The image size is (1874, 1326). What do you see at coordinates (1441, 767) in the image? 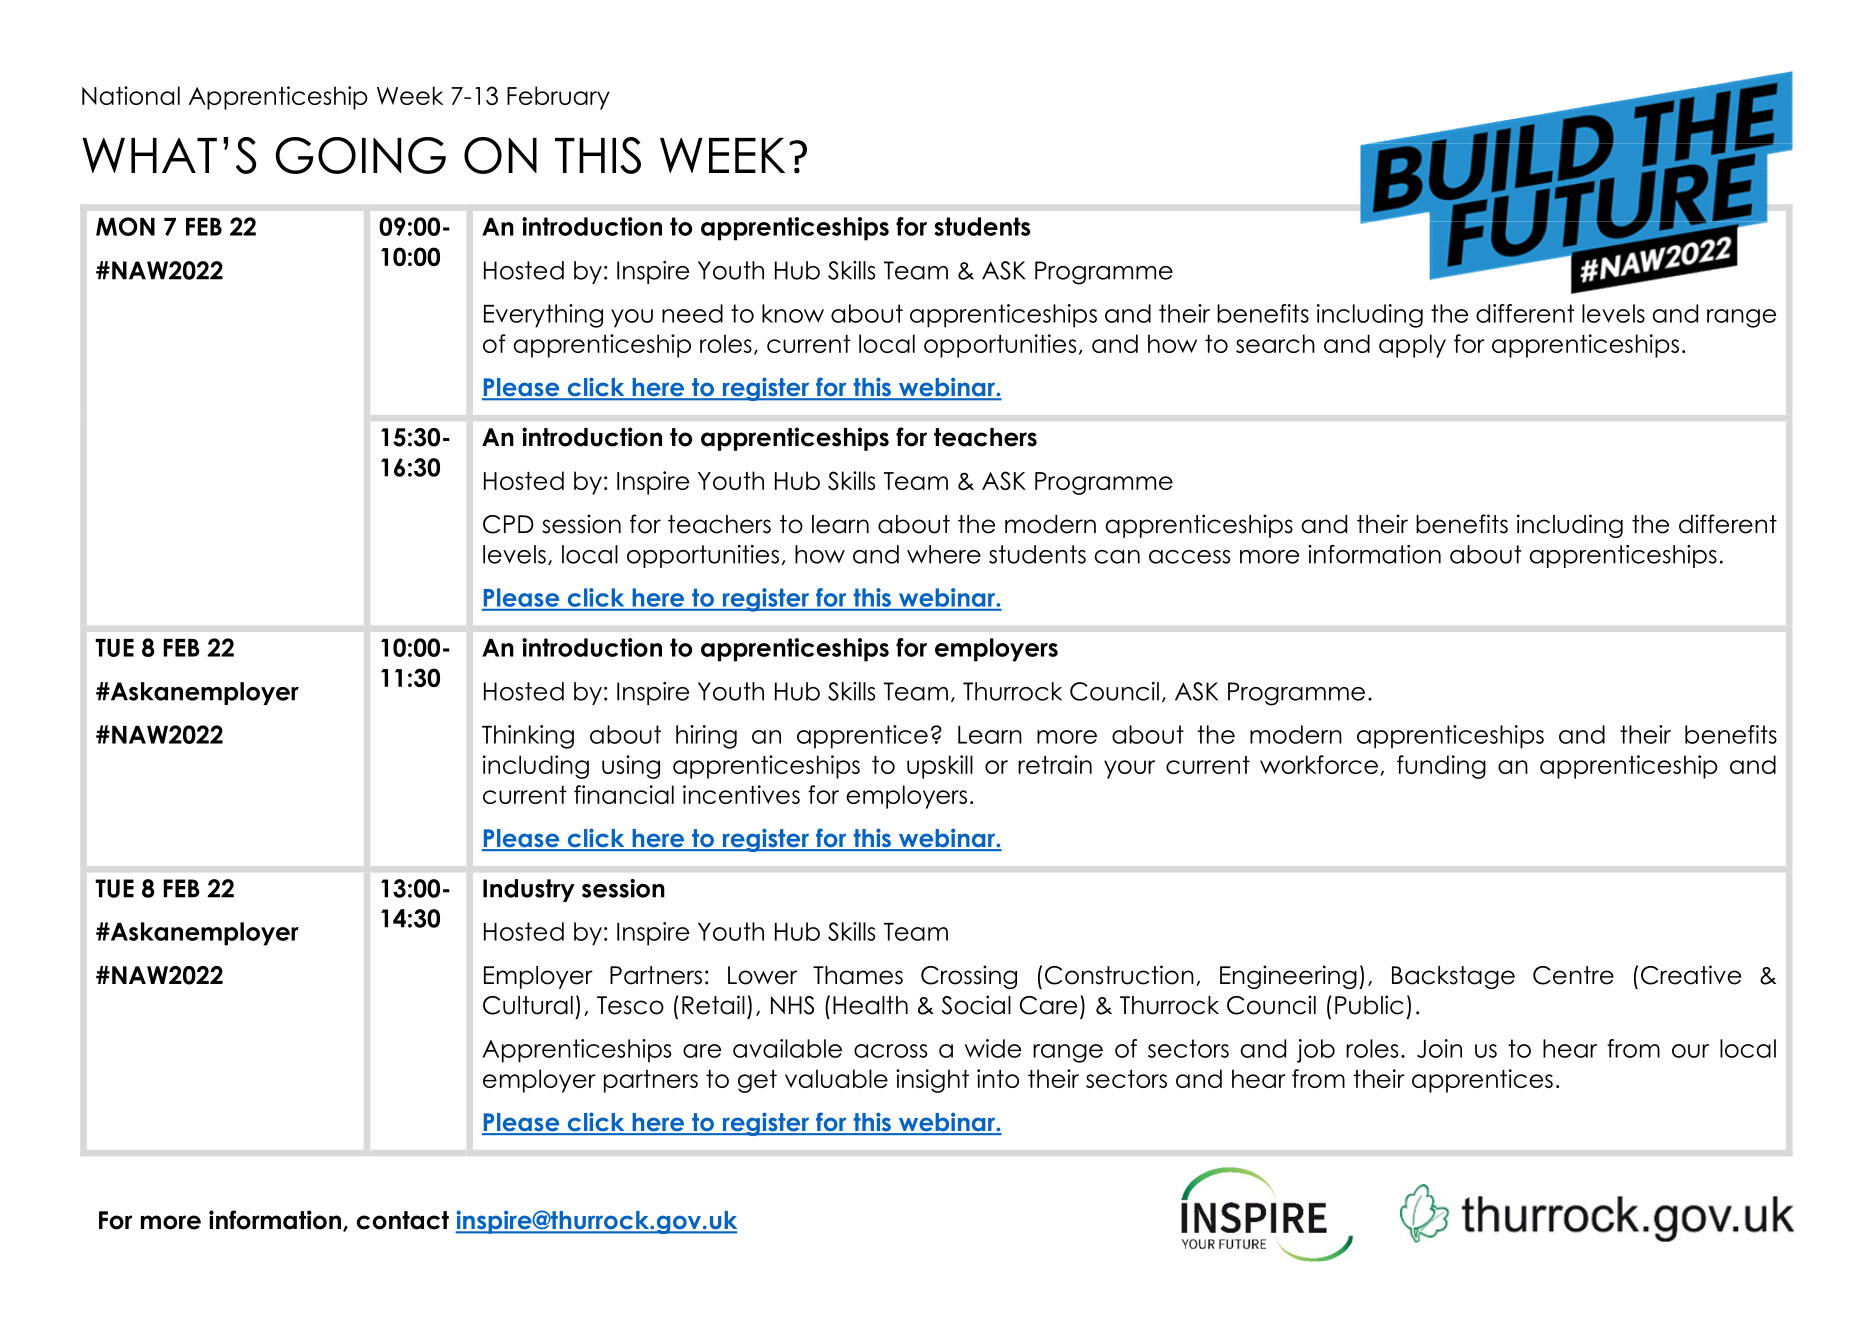
I see `funding` at bounding box center [1441, 767].
